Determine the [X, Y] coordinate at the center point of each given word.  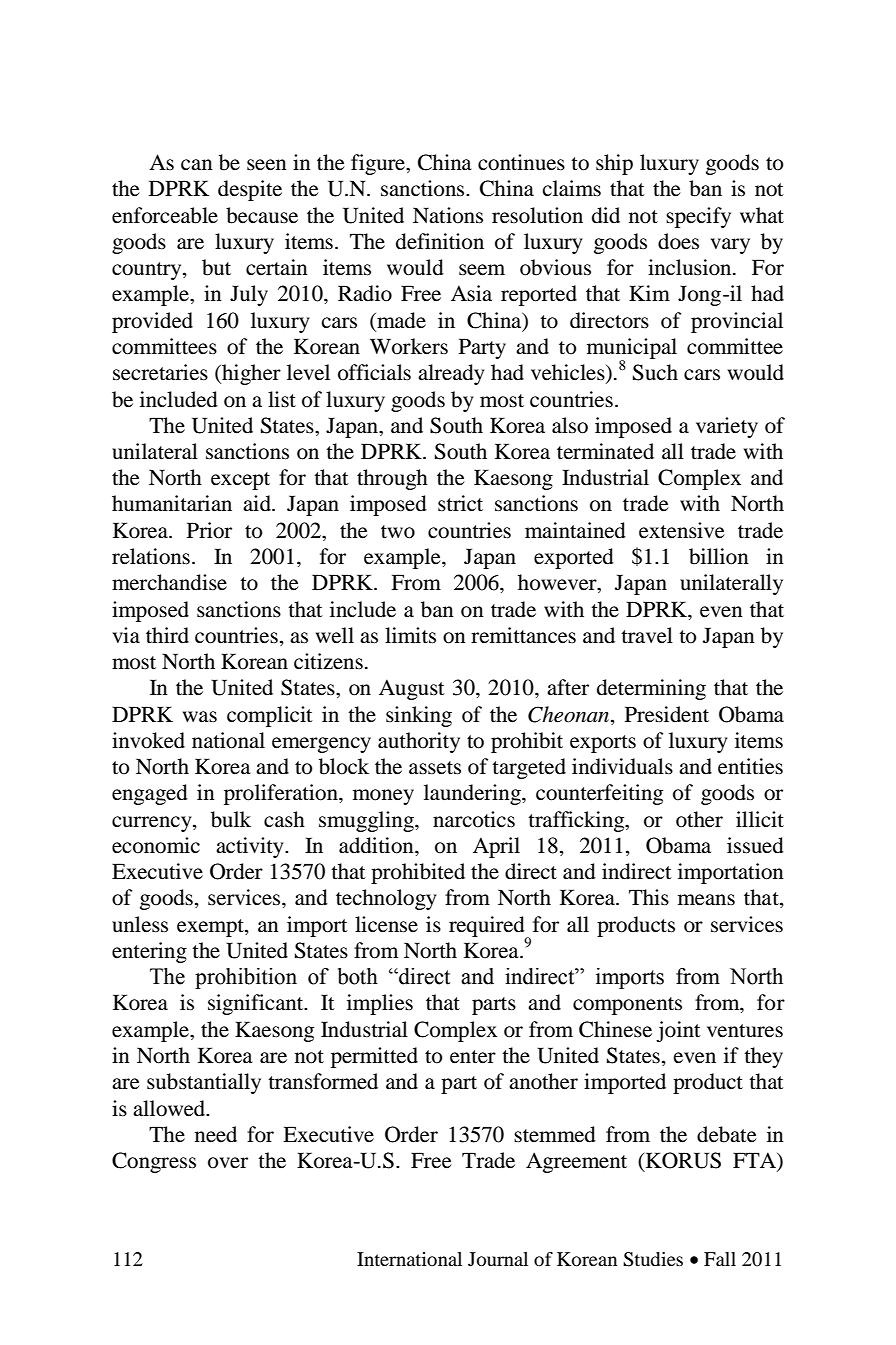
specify [698, 217]
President [667, 714]
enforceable [165, 215]
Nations [448, 215]
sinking [419, 716]
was [200, 717]
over [228, 1163]
